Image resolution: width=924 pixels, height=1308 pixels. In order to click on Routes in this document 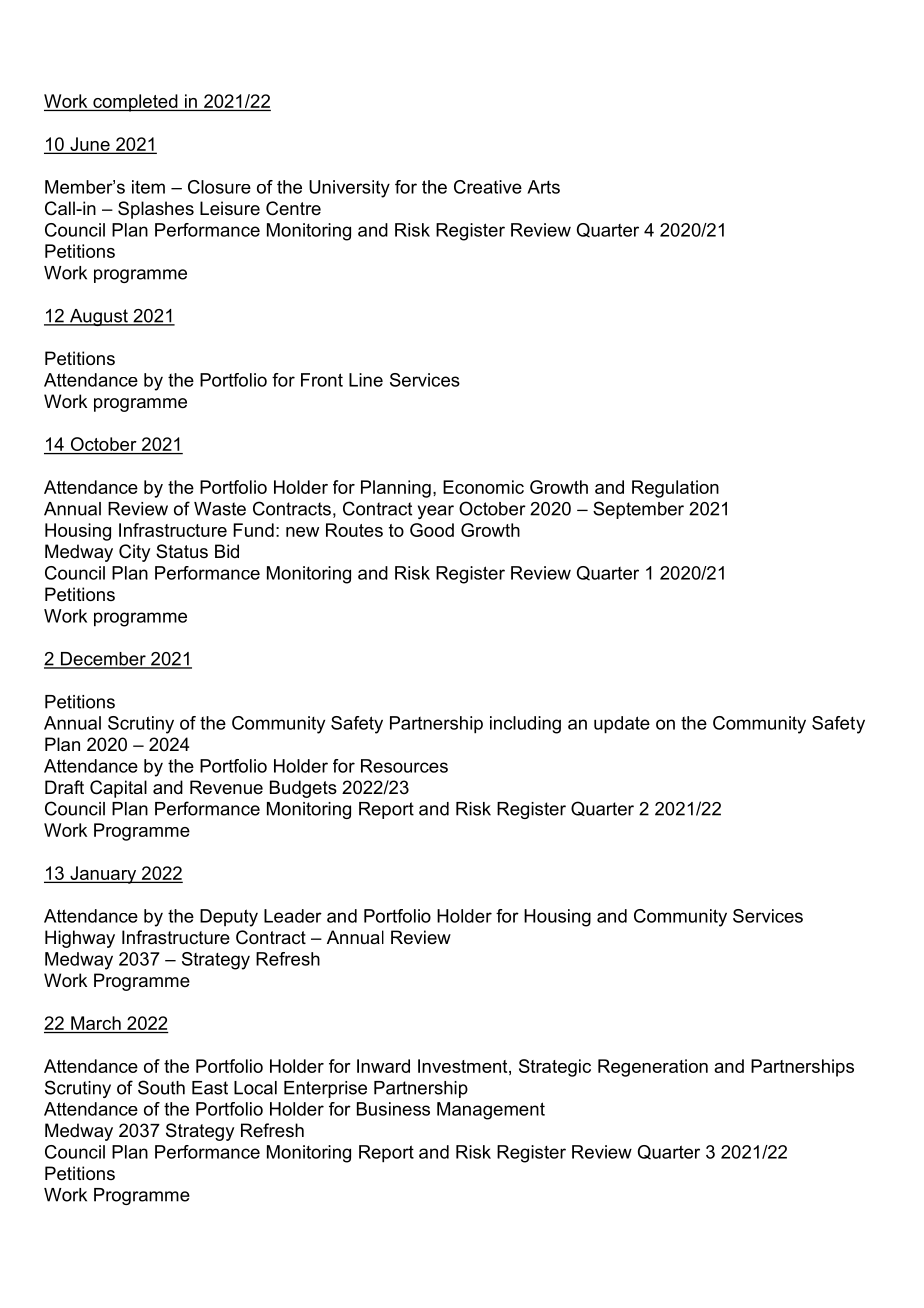, I will do `click(354, 530)`.
